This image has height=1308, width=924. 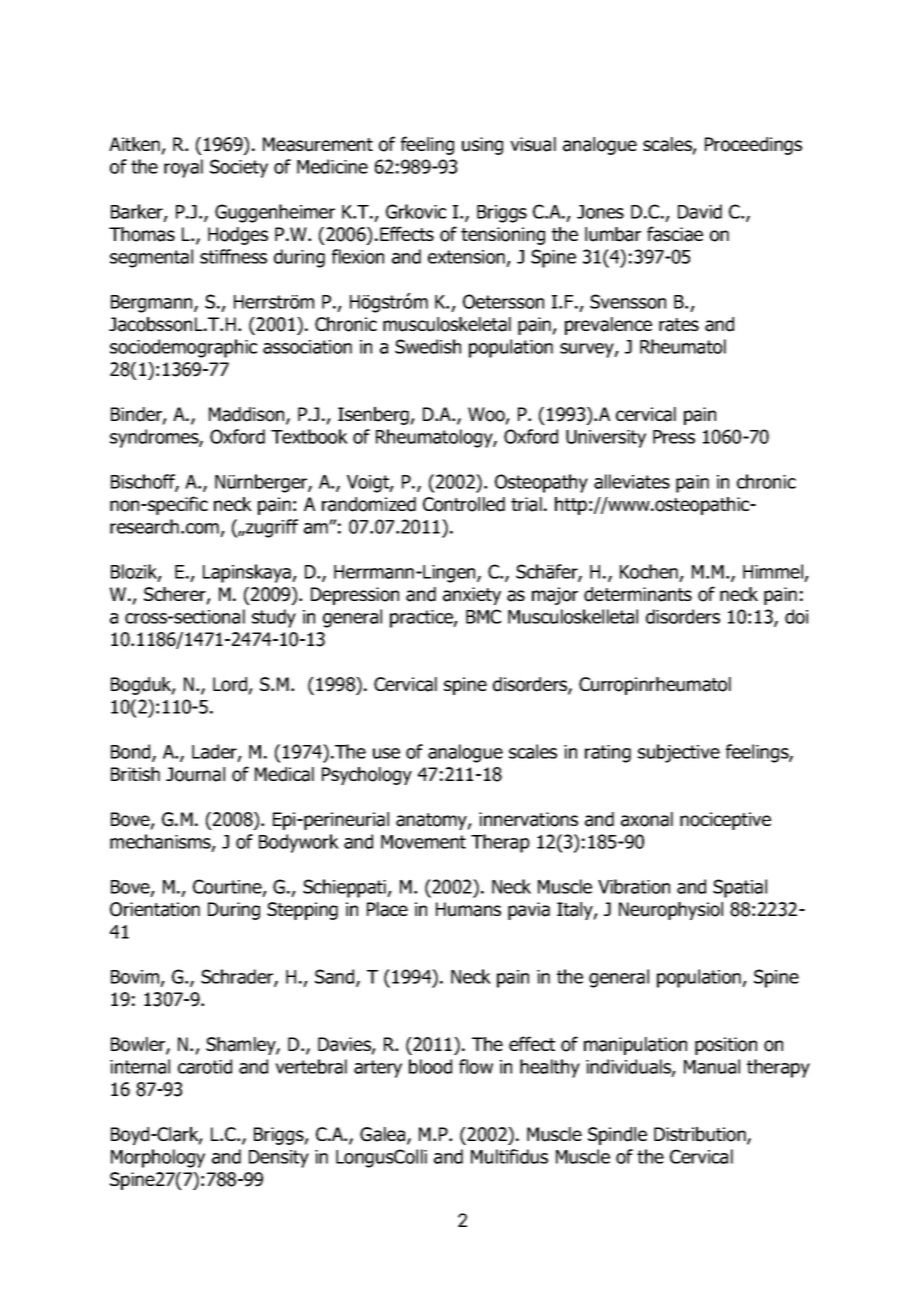 What do you see at coordinates (796, 616) in the image?
I see `doi` at bounding box center [796, 616].
